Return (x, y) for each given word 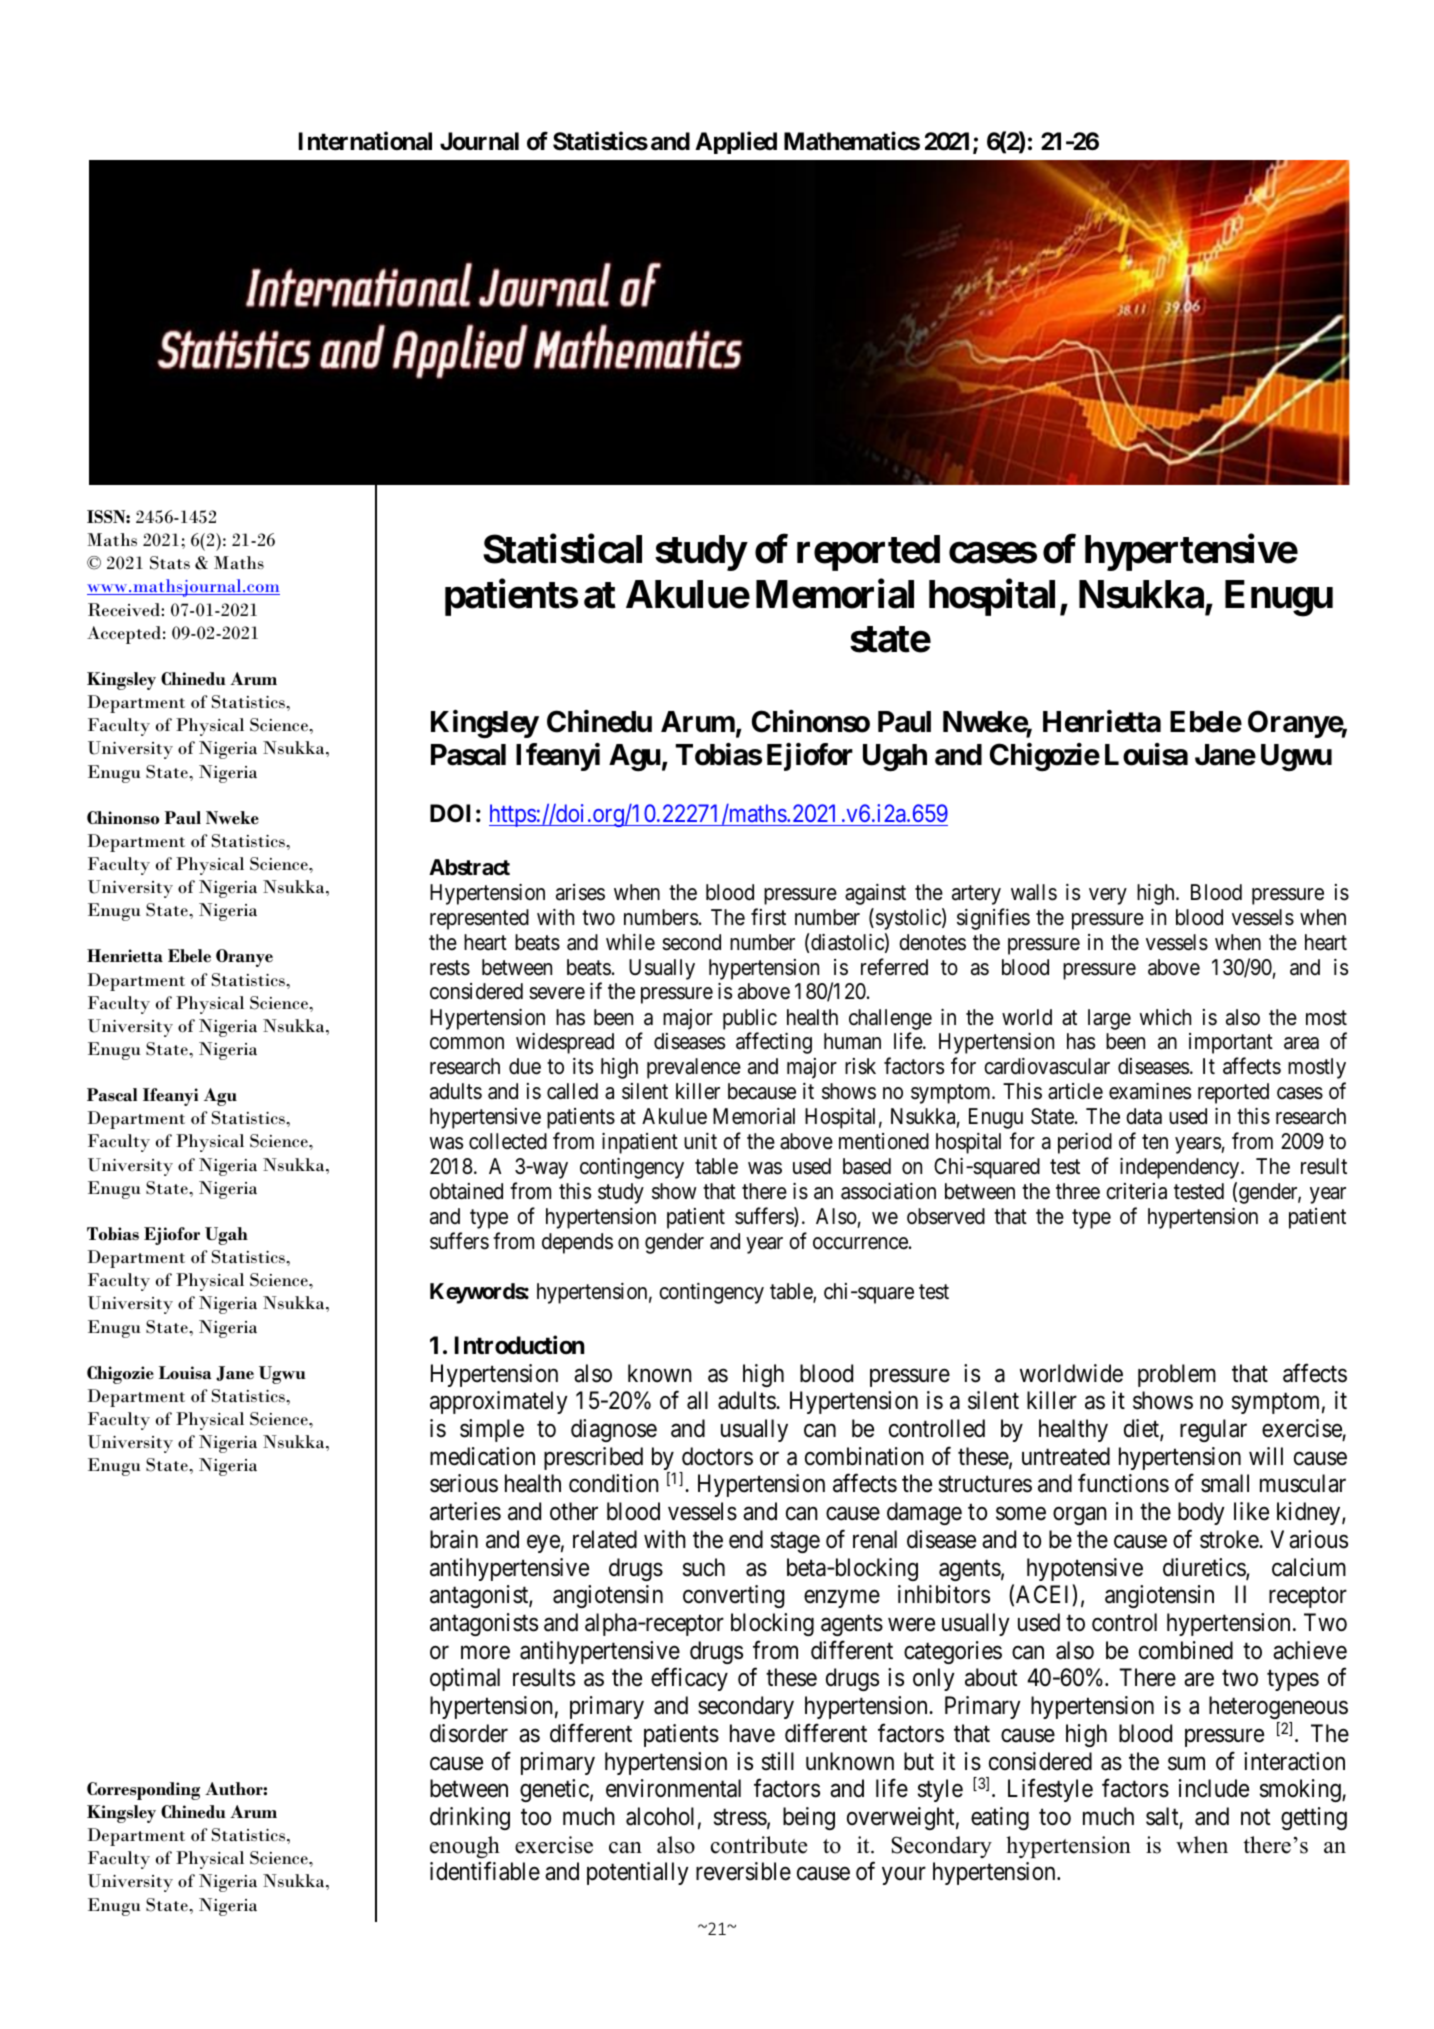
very (1108, 896)
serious (464, 1483)
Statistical (562, 549)
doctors (717, 1456)
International (365, 141)
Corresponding (143, 1791)
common (467, 1044)
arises (580, 892)
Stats (170, 563)
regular (1213, 1430)
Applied (736, 142)
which (1165, 1017)
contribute (759, 1845)
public (750, 1019)
